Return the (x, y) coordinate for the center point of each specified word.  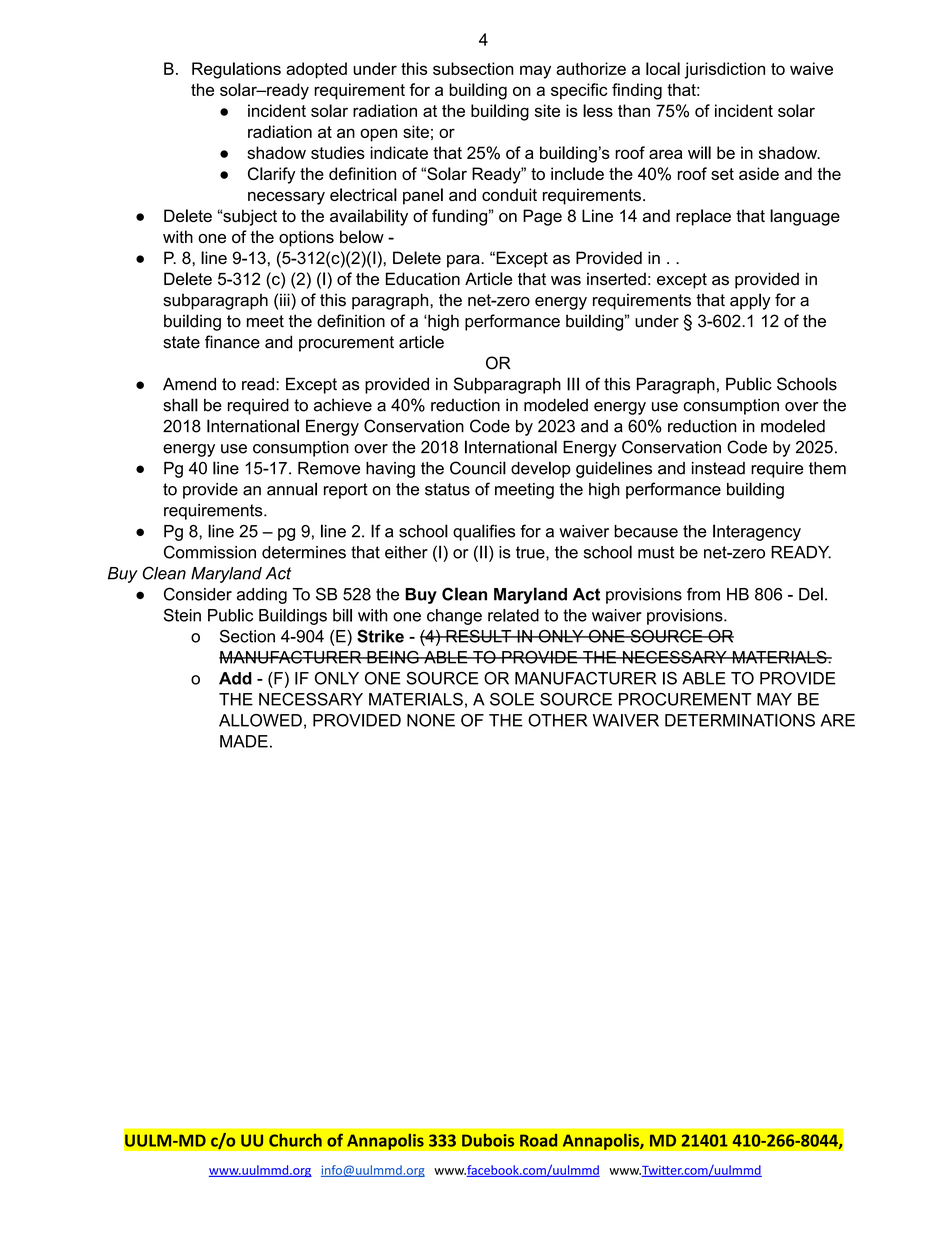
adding (262, 596)
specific (579, 91)
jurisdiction (724, 70)
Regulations (236, 70)
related (513, 615)
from (703, 594)
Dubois (488, 1140)
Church (295, 1140)
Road (538, 1140)
